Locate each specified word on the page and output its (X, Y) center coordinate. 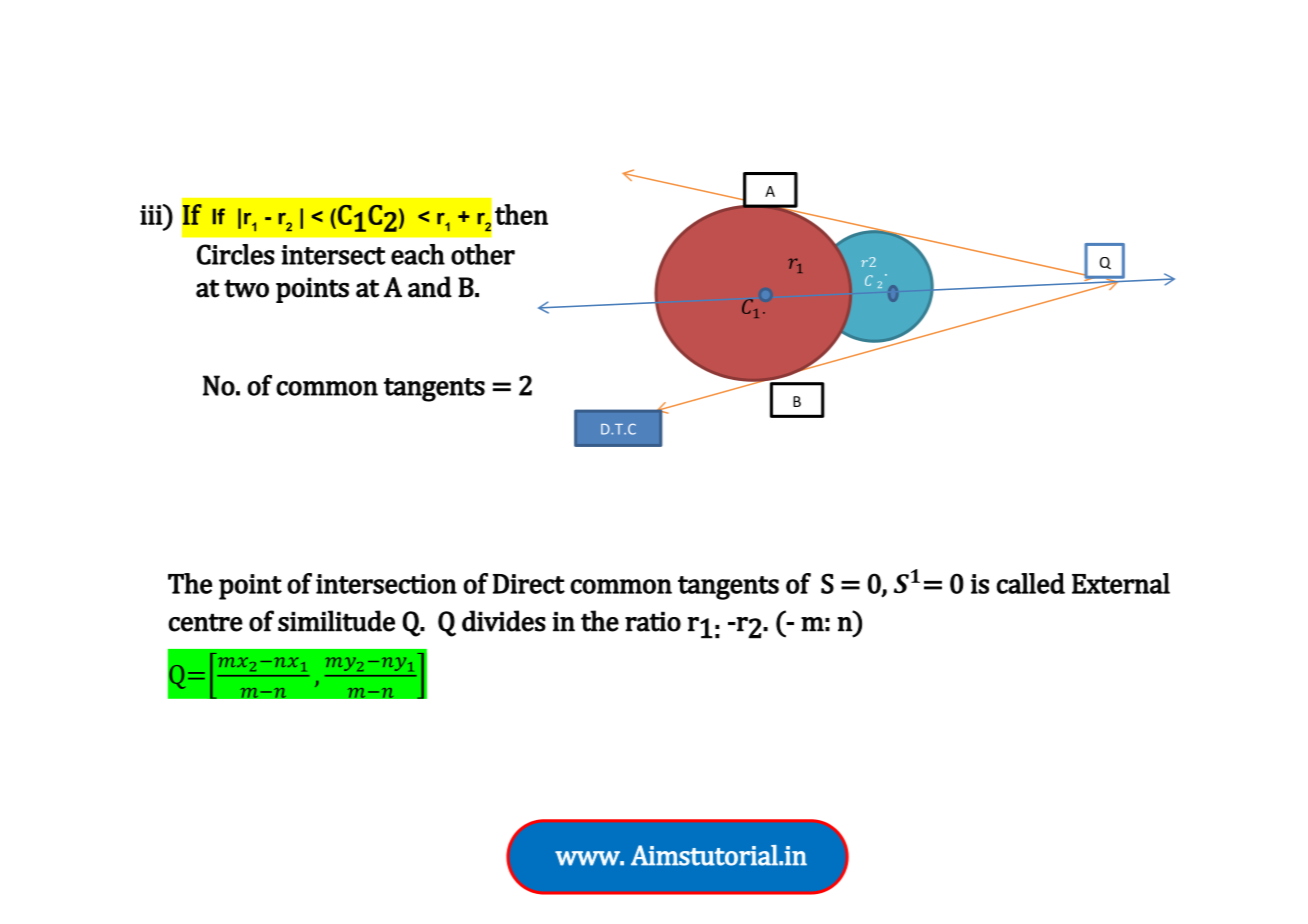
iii (152, 214)
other (483, 254)
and (430, 287)
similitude (336, 621)
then (521, 214)
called (1030, 583)
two (246, 288)
